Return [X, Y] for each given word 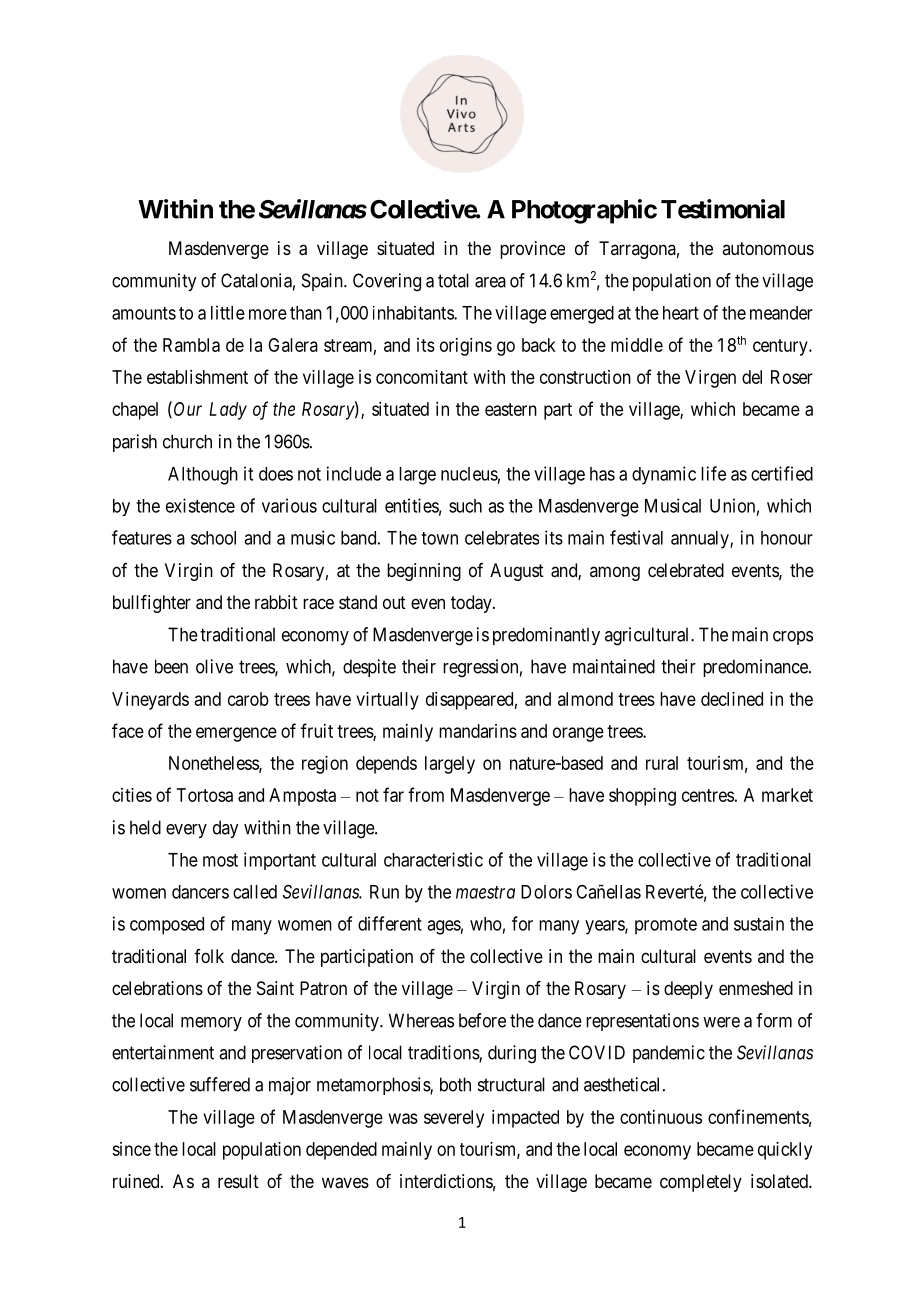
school [213, 538]
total [453, 280]
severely [454, 1119]
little [228, 312]
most [220, 860]
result [238, 1181]
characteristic [433, 859]
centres [708, 795]
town [439, 538]
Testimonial [723, 209]
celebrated [686, 570]
